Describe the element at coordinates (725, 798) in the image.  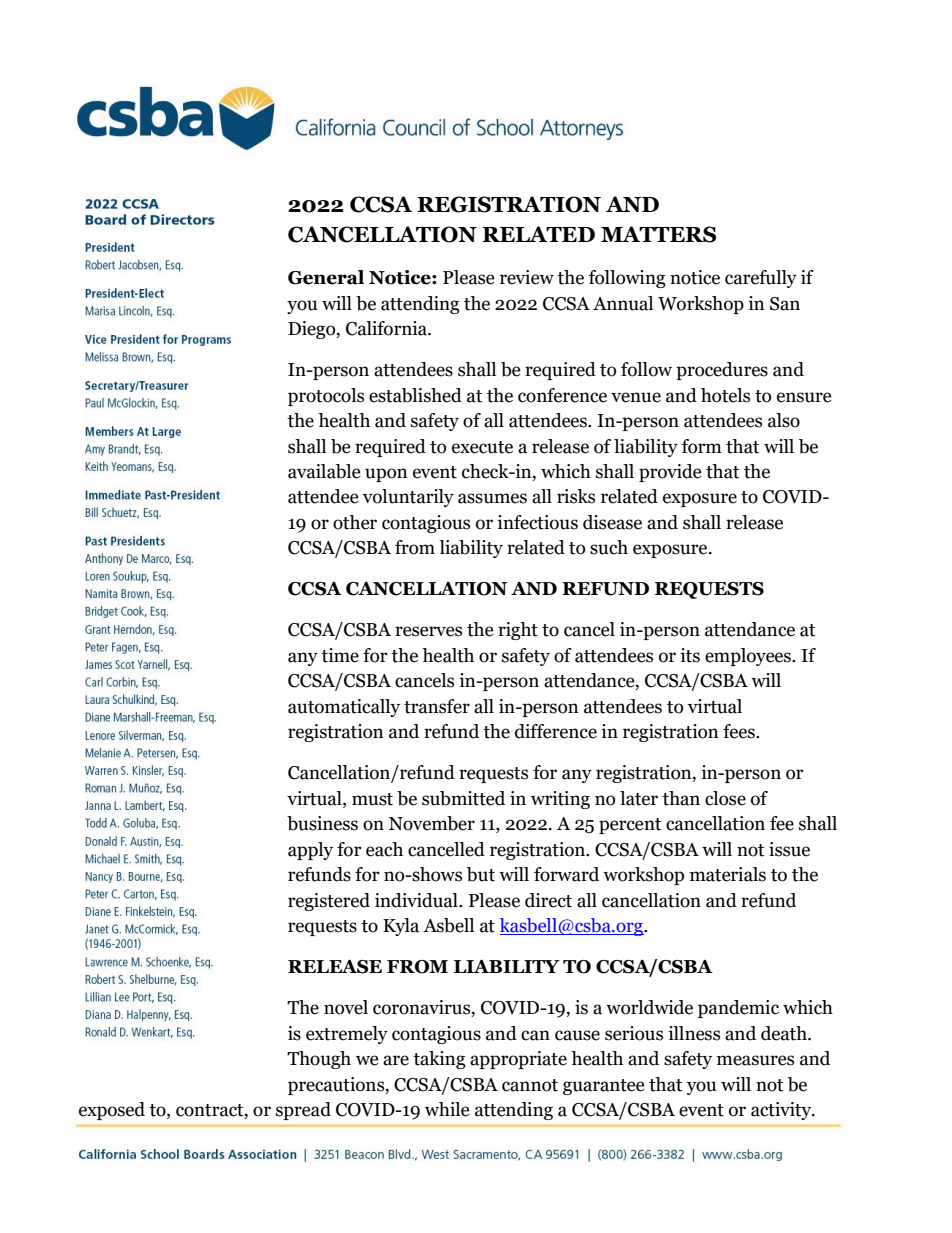
I see `close` at that location.
